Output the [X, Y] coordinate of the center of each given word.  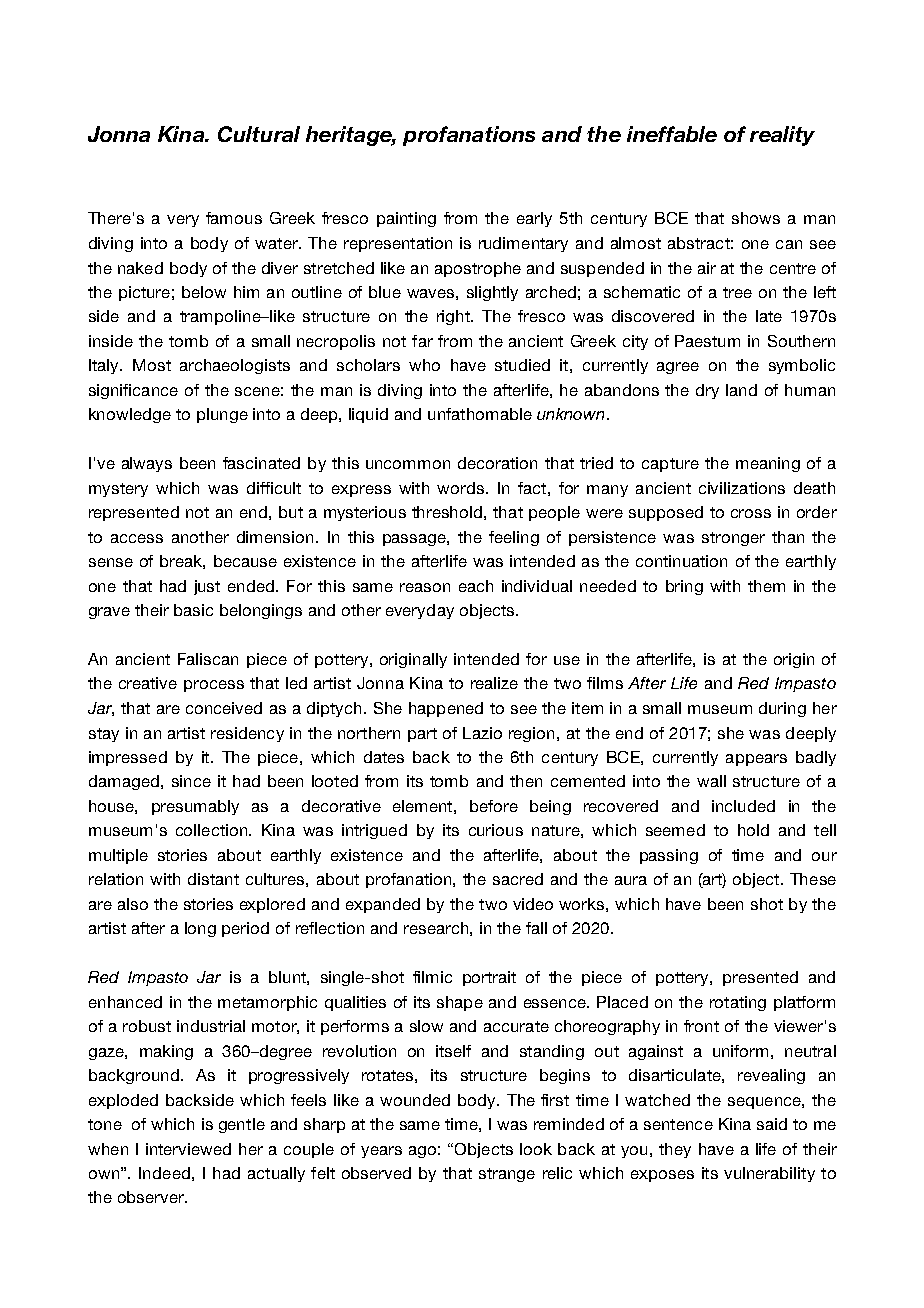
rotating [738, 1003]
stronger [733, 539]
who [424, 365]
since [191, 781]
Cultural [259, 134]
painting [406, 219]
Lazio [482, 733]
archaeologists [235, 366]
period [245, 929]
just [207, 587]
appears [756, 760]
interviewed [188, 1149]
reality [782, 136]
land [741, 390]
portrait [489, 978]
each [476, 586]
